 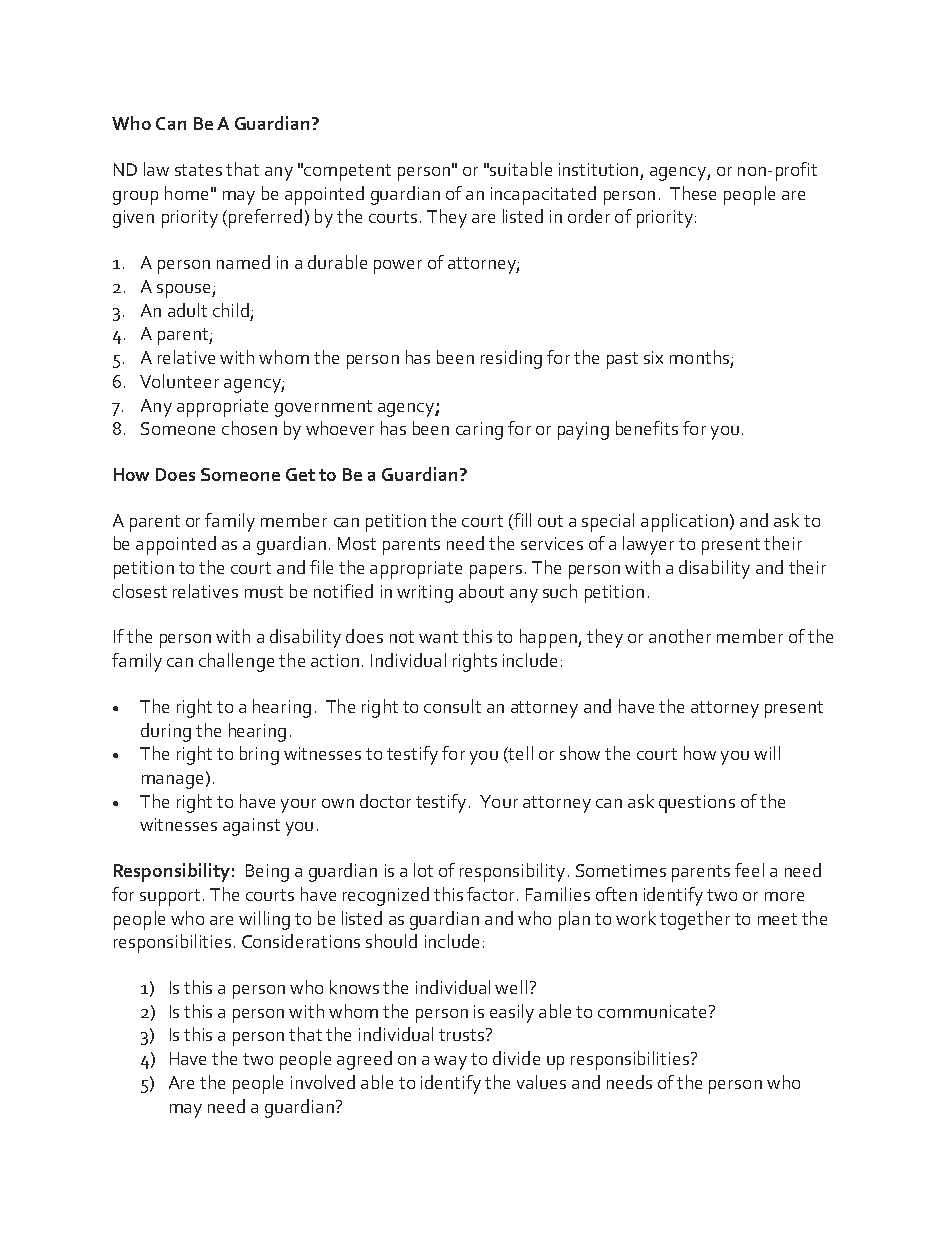 I want to click on challenge, so click(x=236, y=662).
